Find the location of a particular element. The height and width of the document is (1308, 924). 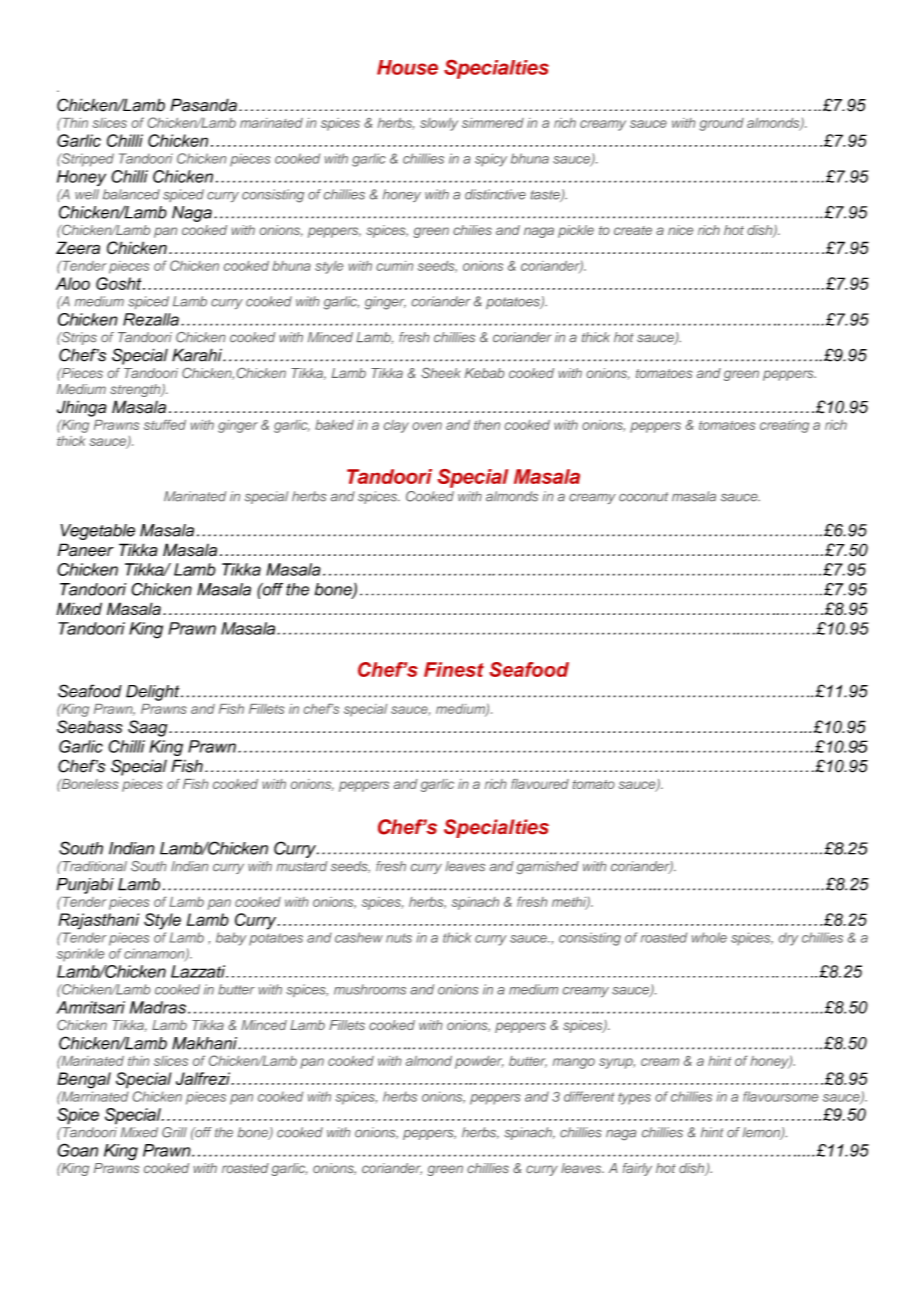

ground is located at coordinates (721, 124).
